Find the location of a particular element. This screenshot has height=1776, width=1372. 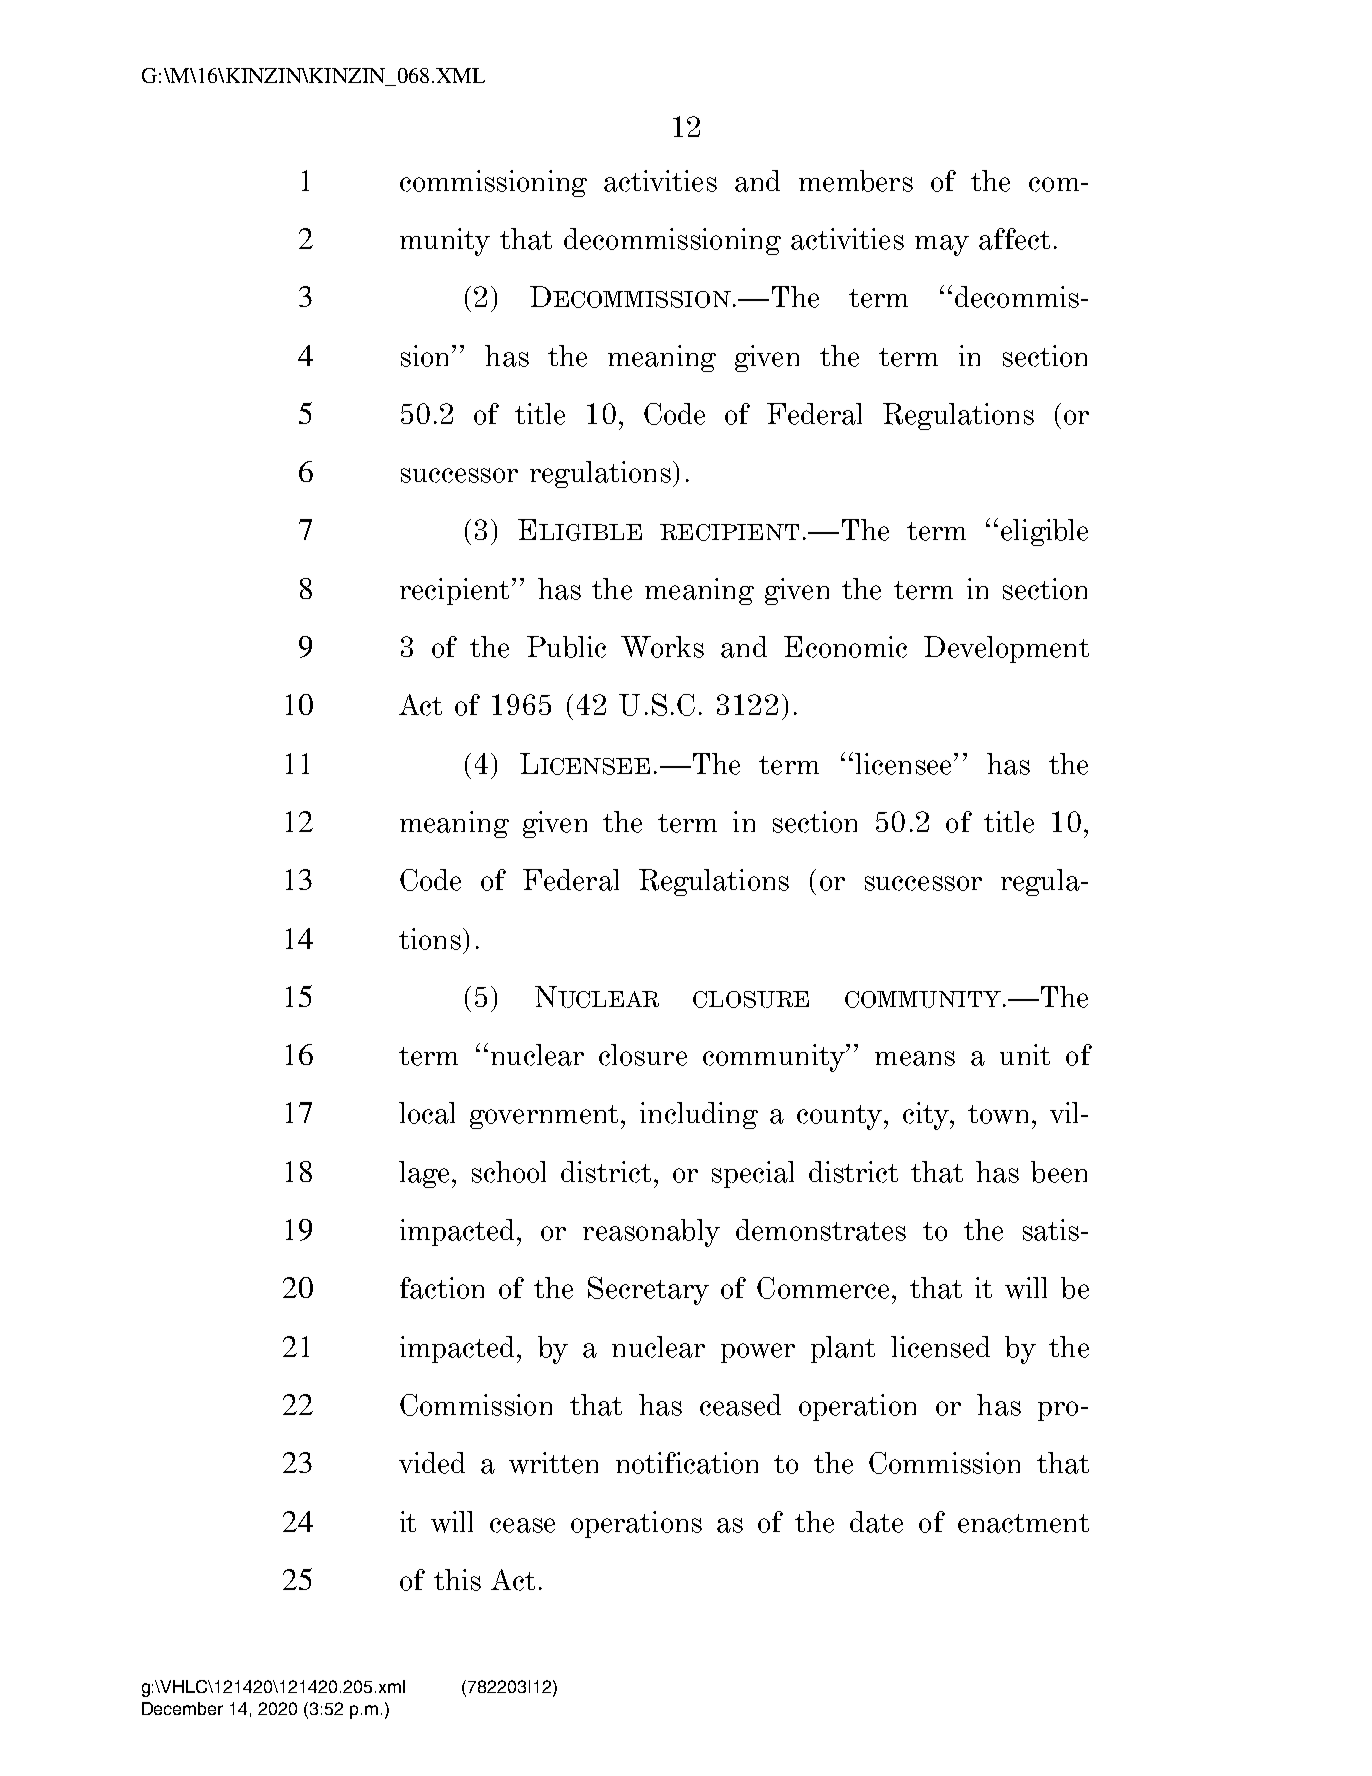

including is located at coordinates (699, 1115).
